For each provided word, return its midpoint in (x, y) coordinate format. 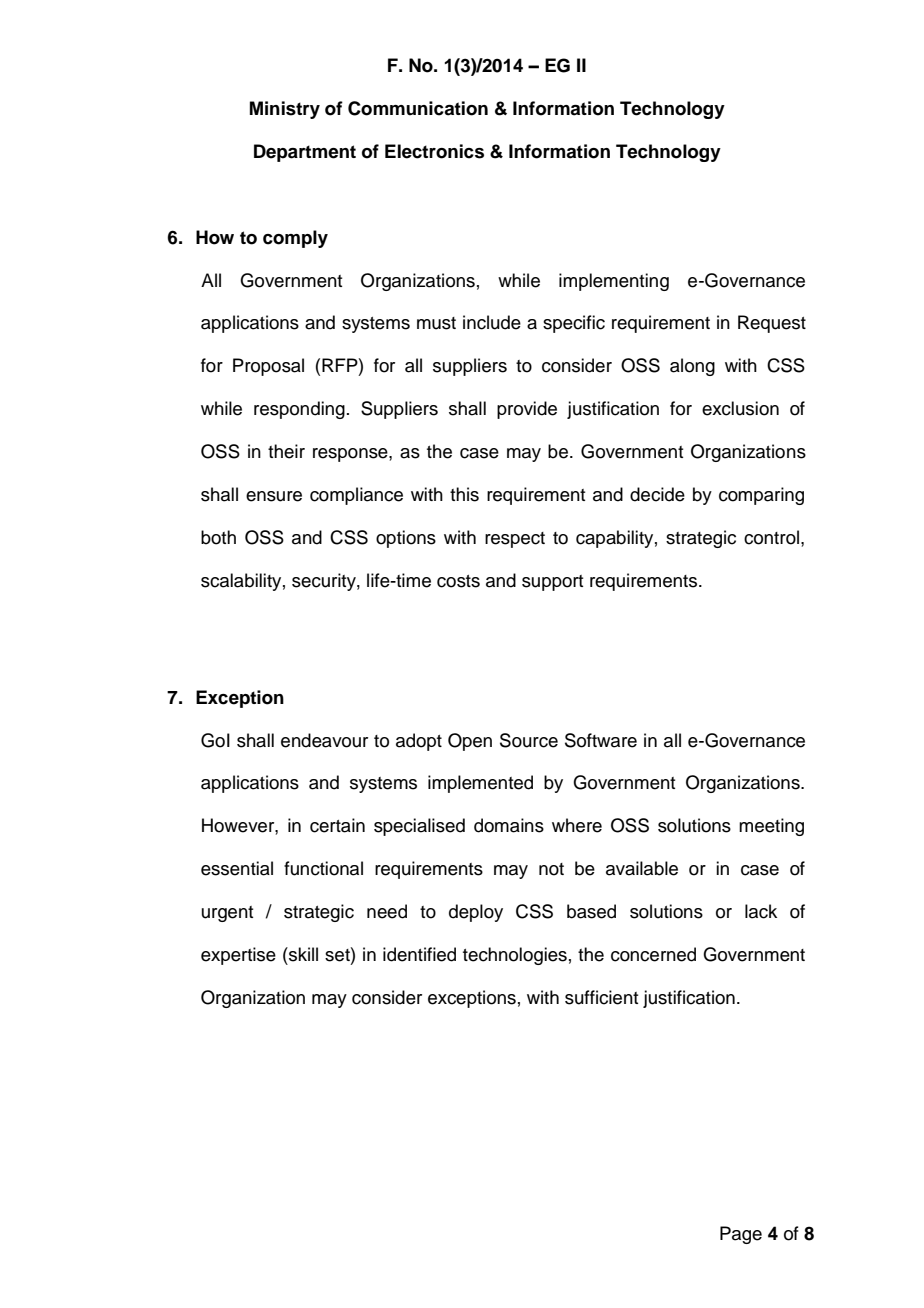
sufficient (601, 997)
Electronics (434, 151)
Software (601, 740)
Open (470, 742)
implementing (614, 282)
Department (305, 153)
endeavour (324, 740)
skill (302, 954)
